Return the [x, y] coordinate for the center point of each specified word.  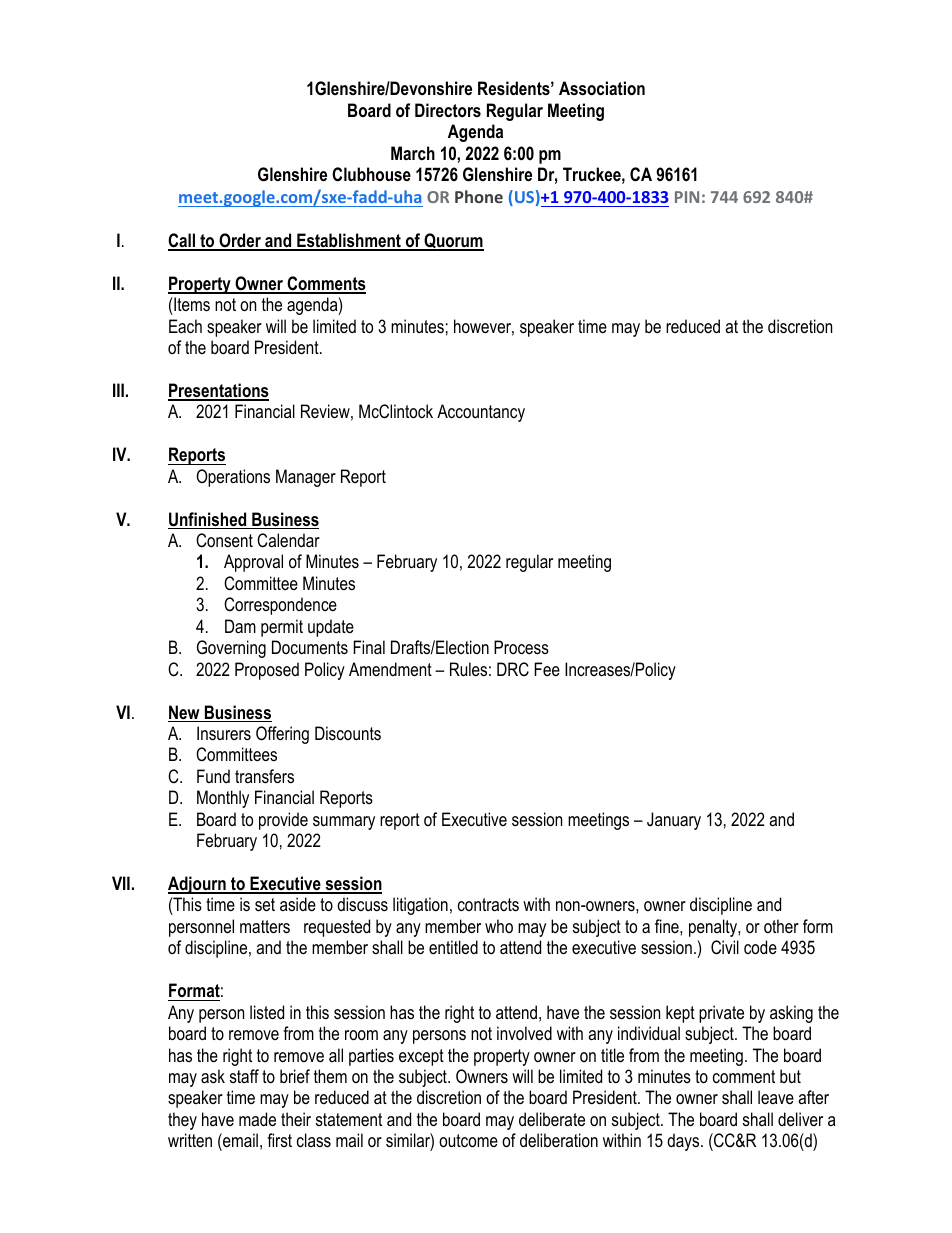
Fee [547, 669]
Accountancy [481, 413]
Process [521, 647]
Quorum [453, 242]
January [674, 821]
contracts [488, 905]
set [265, 905]
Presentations [218, 391]
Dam [240, 626]
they [182, 1121]
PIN [687, 197]
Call [183, 241]
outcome [468, 1141]
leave [776, 1097]
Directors [448, 110]
